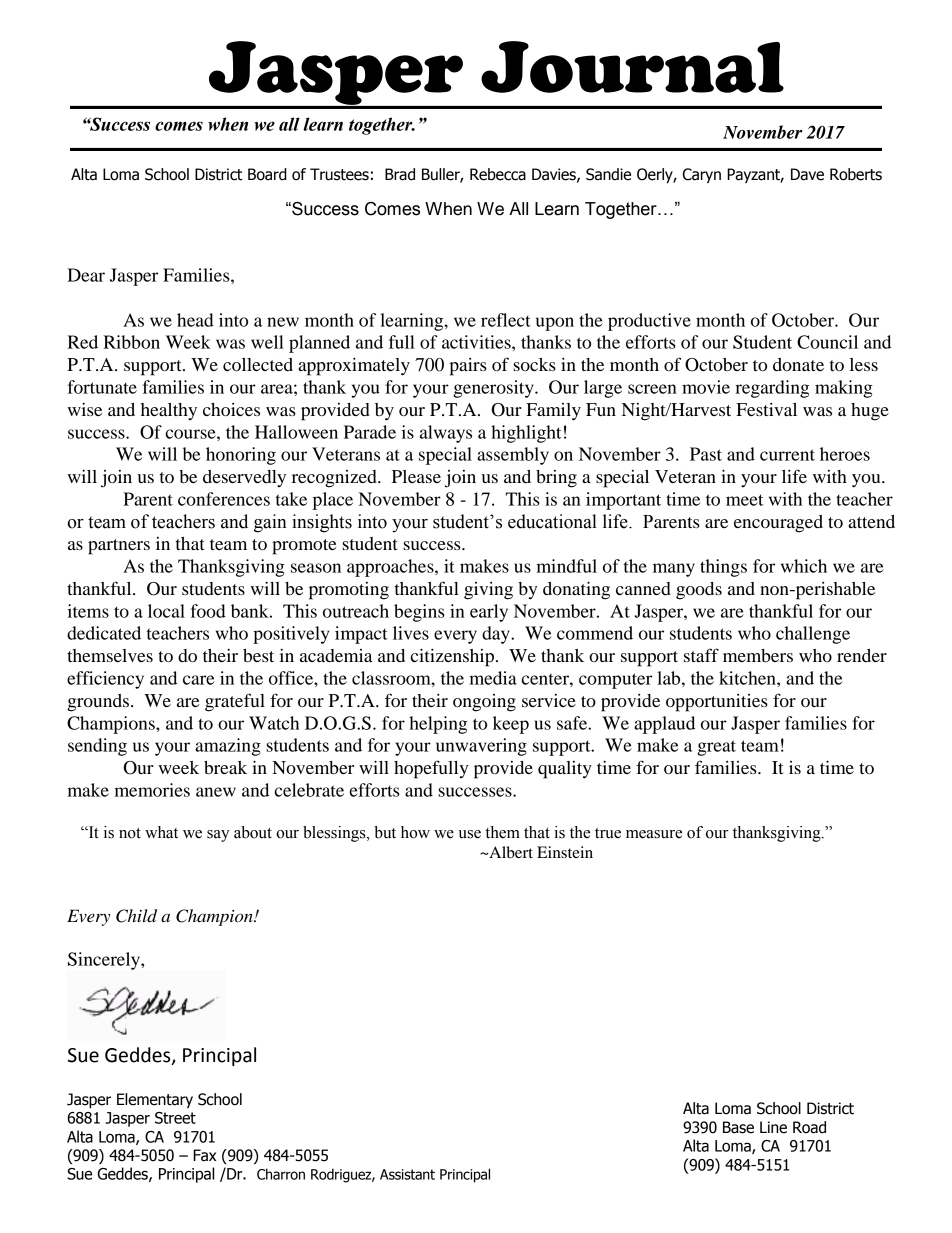 The height and width of the screenshot is (1233, 952). I want to click on local, so click(166, 611).
